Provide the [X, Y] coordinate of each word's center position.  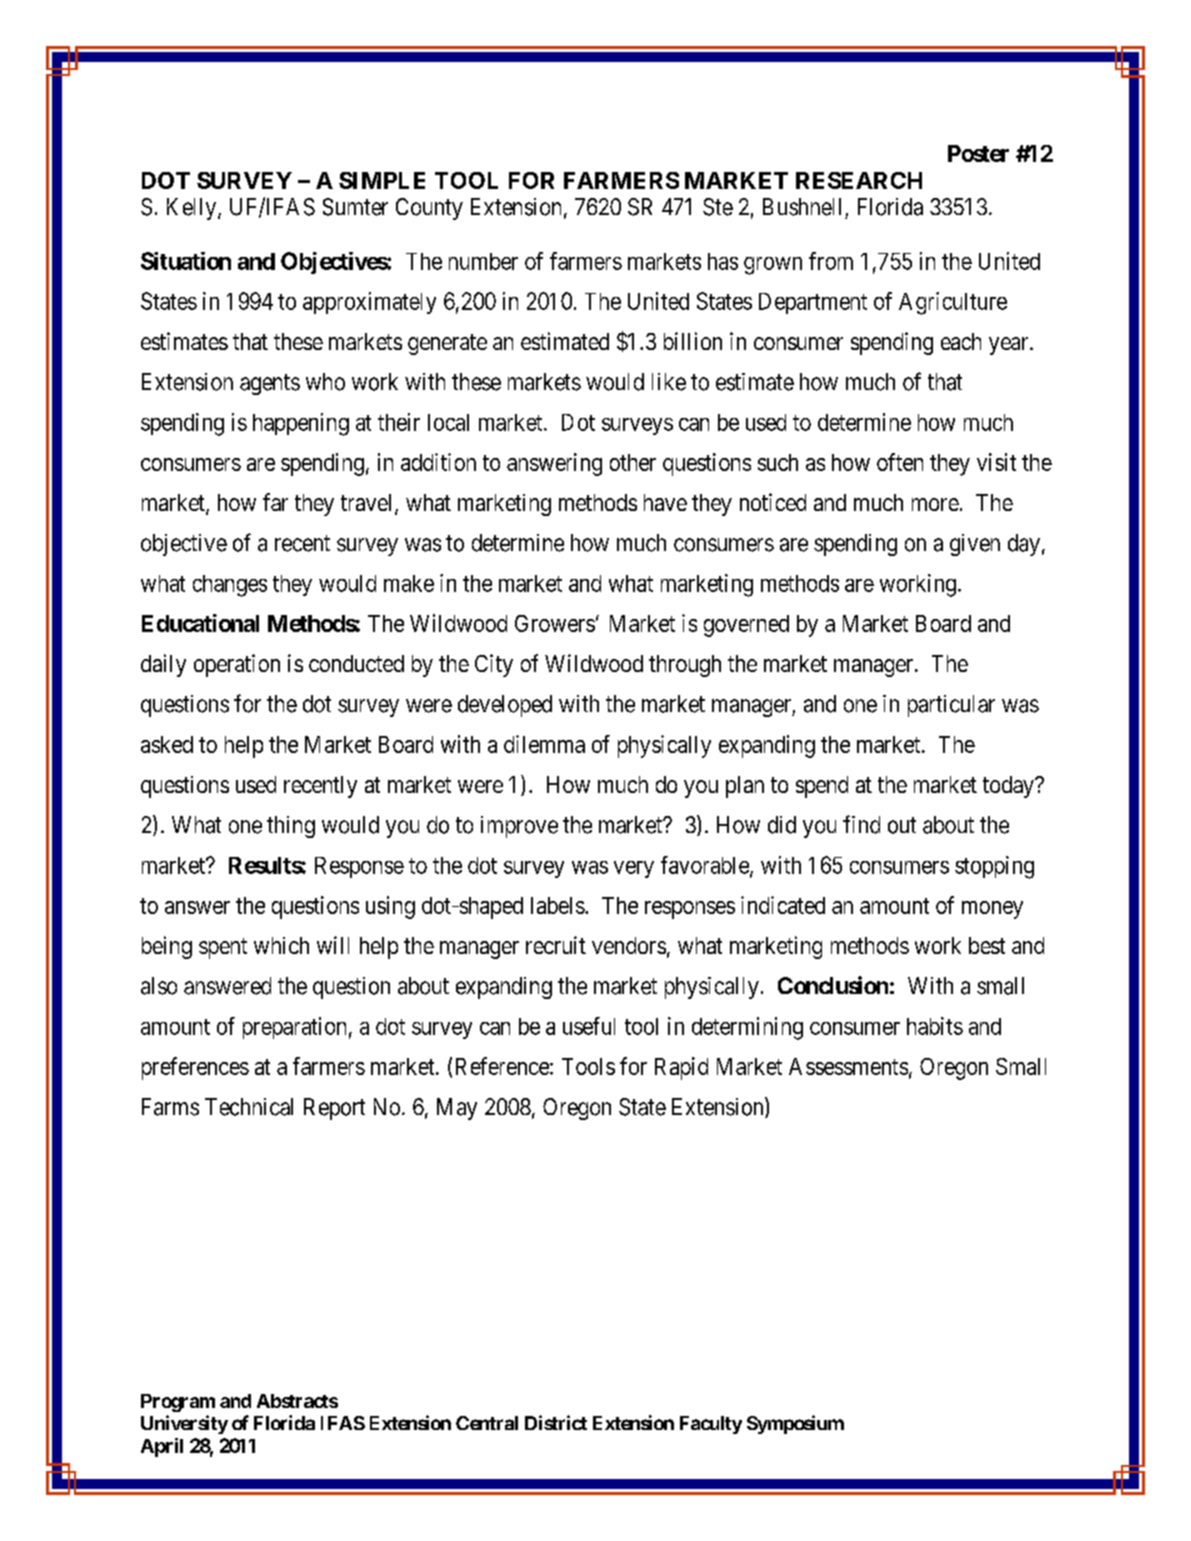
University [184, 1424]
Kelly [193, 209]
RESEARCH [859, 180]
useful [589, 1026]
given [975, 545]
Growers [555, 623]
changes [230, 586]
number [483, 261]
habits [935, 1026]
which [281, 945]
